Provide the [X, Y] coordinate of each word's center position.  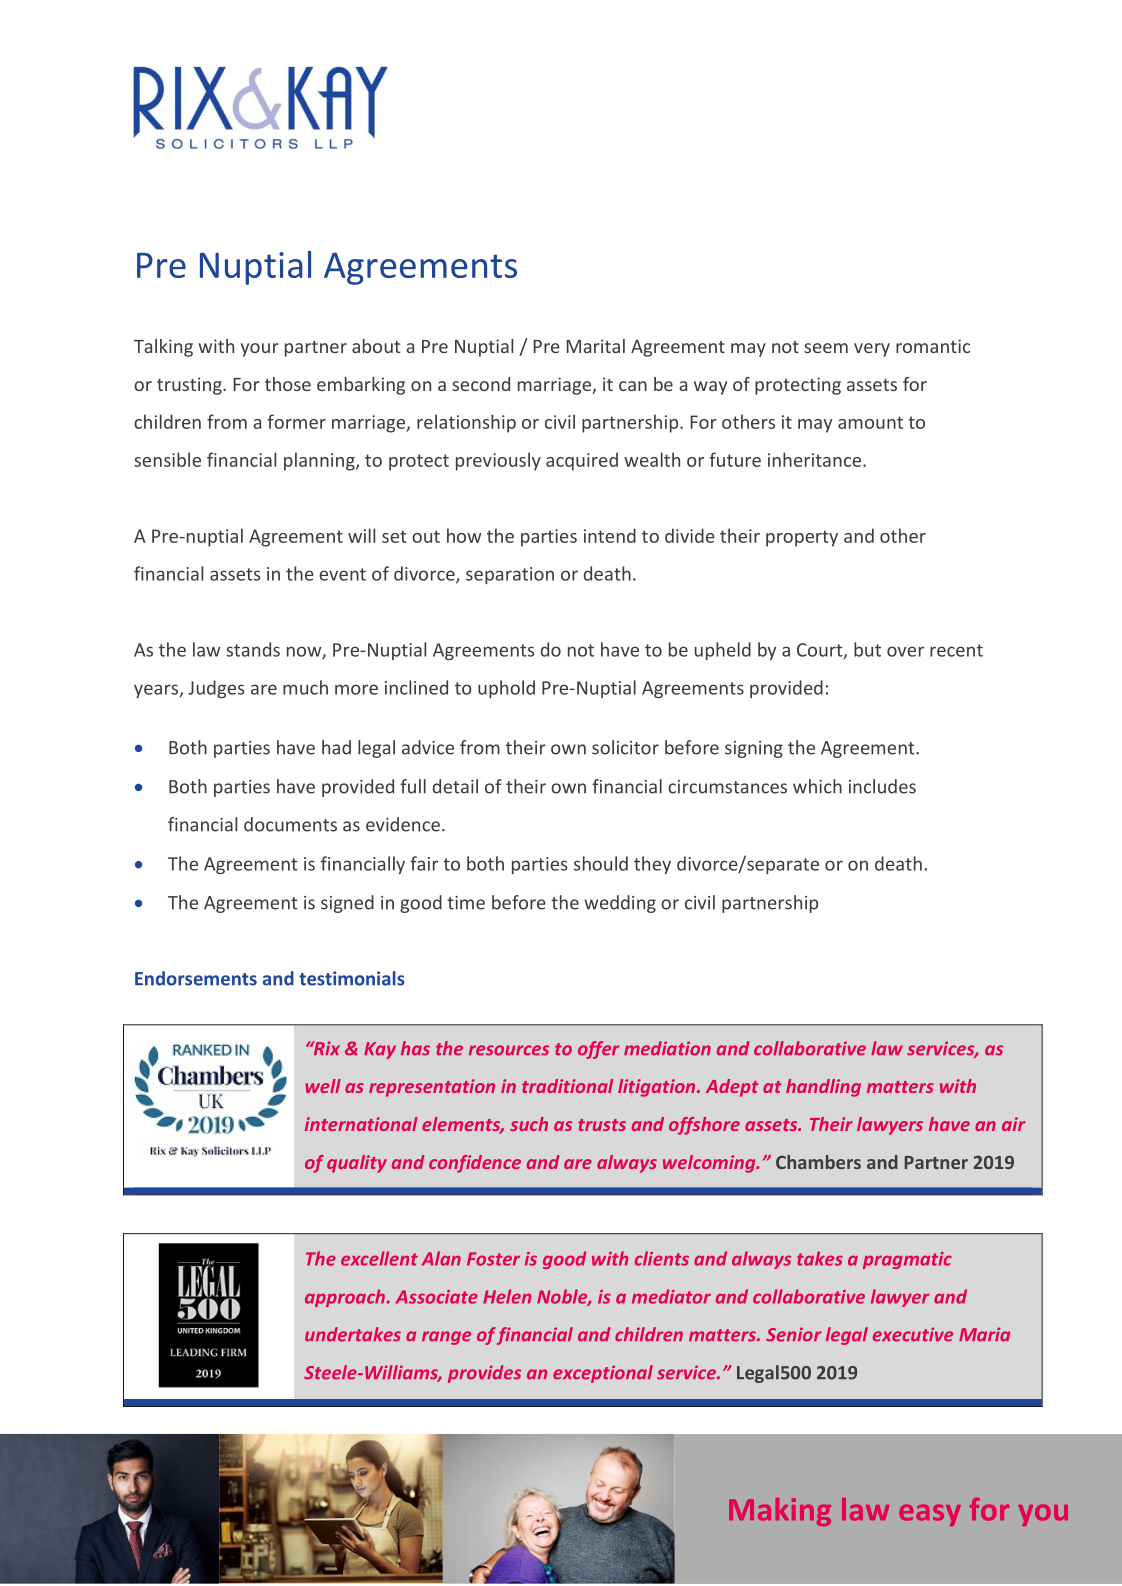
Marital [595, 346]
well [323, 1086]
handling [823, 1088]
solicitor [625, 747]
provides [484, 1374]
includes [882, 786]
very [872, 350]
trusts [602, 1125]
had [336, 747]
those [288, 384]
